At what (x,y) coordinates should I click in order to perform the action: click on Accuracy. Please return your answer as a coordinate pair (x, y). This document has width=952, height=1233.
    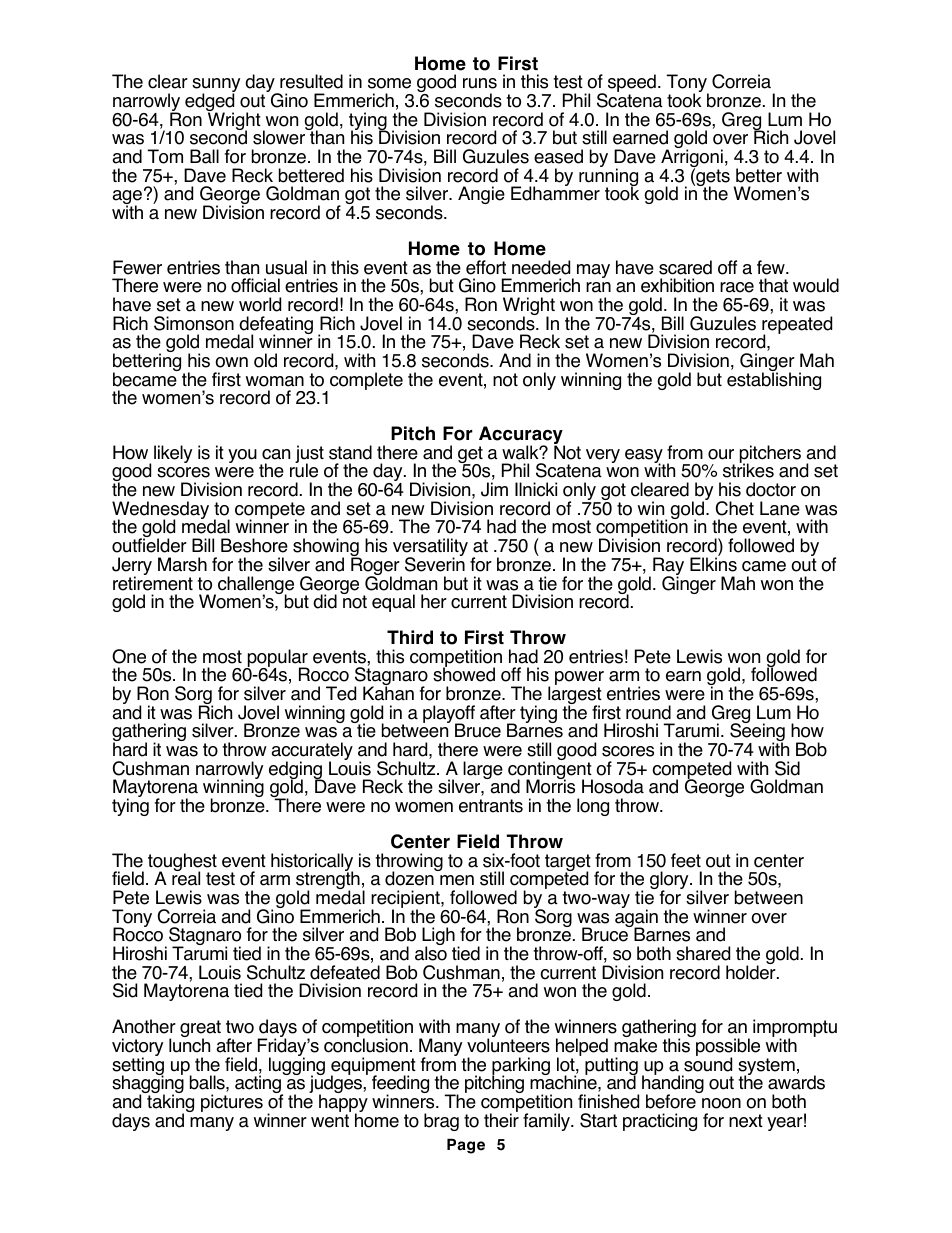
    Looking at the image, I should click on (522, 436).
